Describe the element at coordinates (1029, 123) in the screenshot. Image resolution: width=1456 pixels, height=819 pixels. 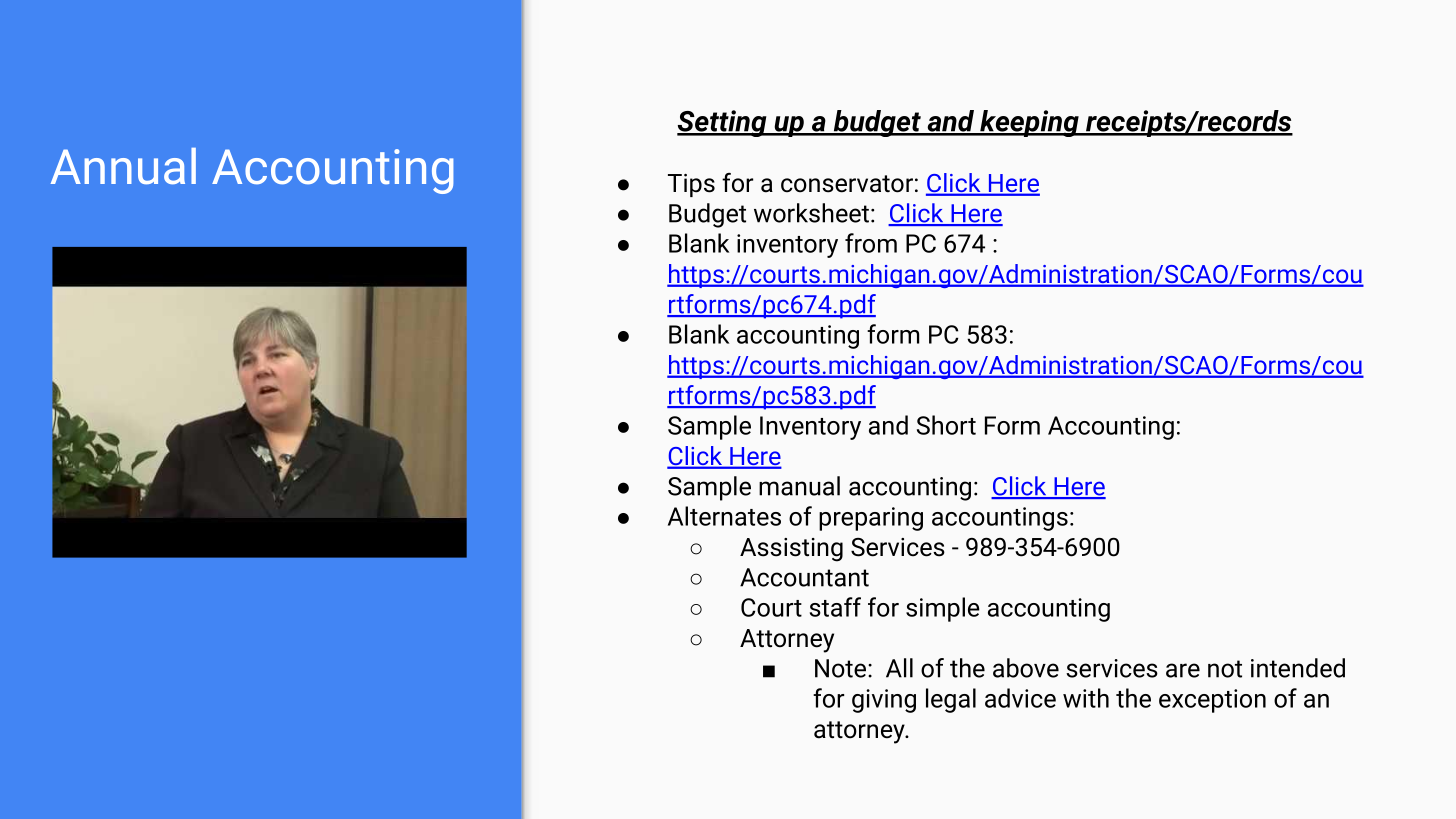
I see `keeping` at that location.
